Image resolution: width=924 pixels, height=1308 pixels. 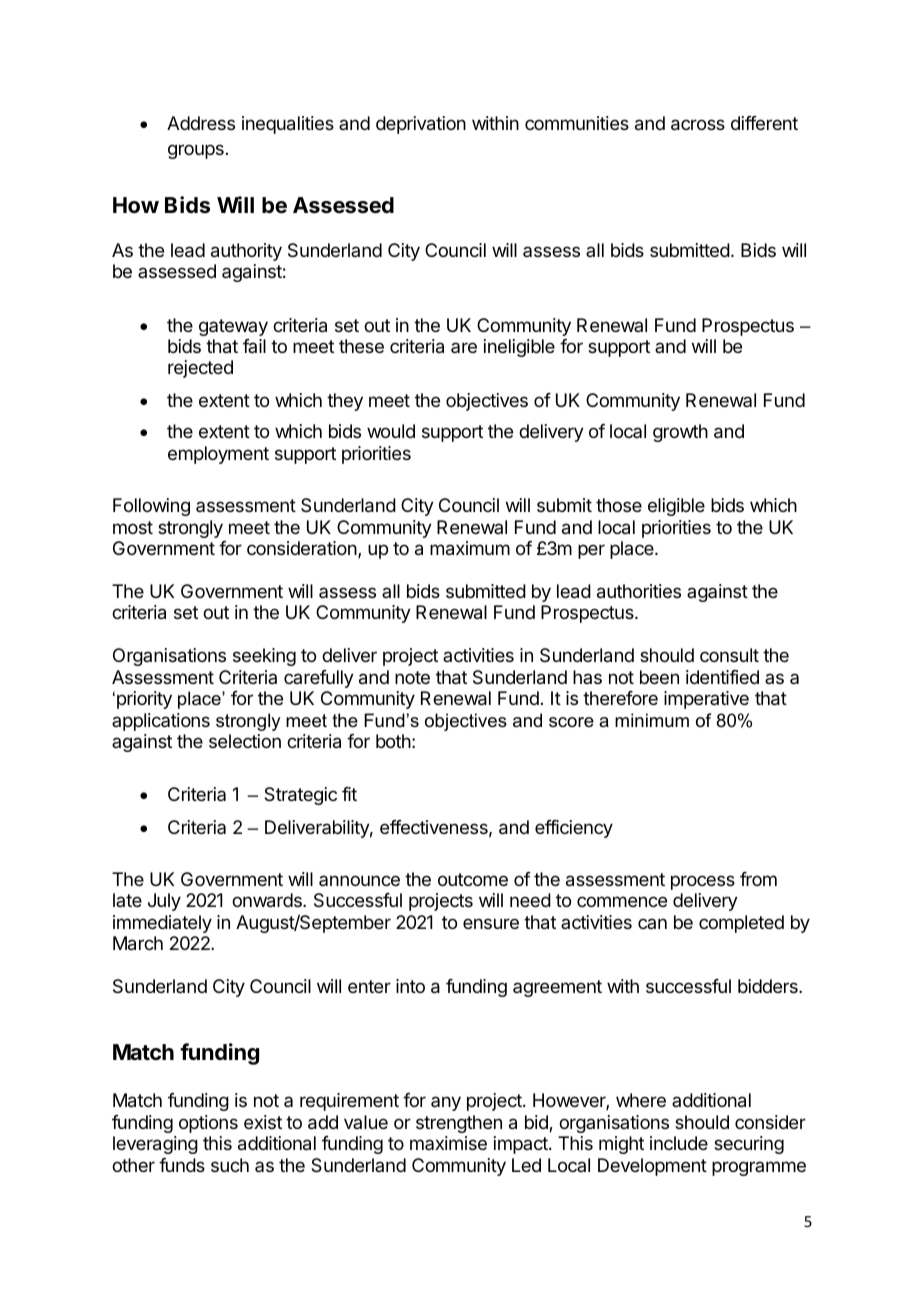 I want to click on process, so click(x=703, y=882).
